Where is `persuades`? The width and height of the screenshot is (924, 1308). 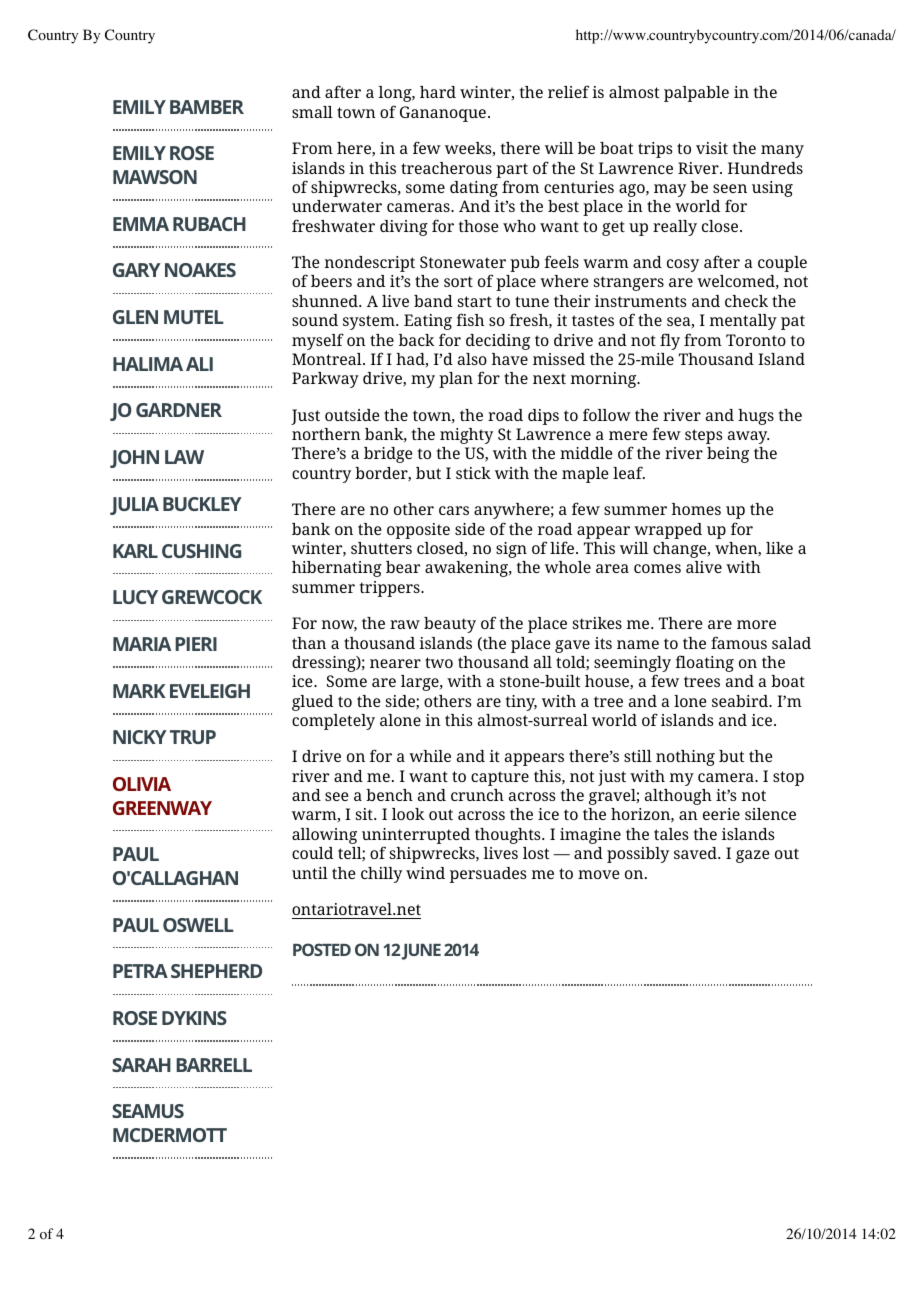
persuades is located at coordinates (488, 875).
